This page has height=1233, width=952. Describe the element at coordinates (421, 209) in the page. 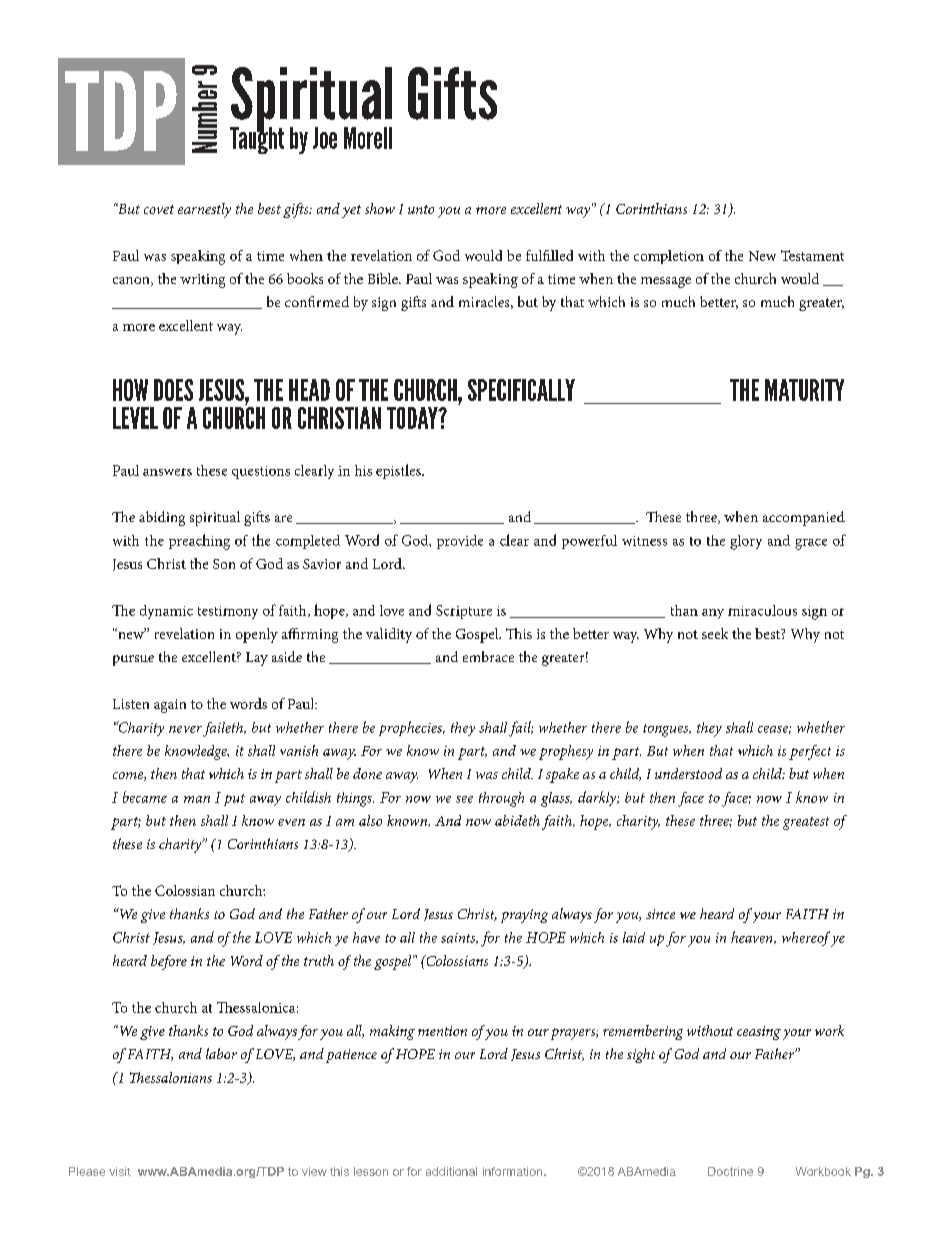

I see `unto` at that location.
